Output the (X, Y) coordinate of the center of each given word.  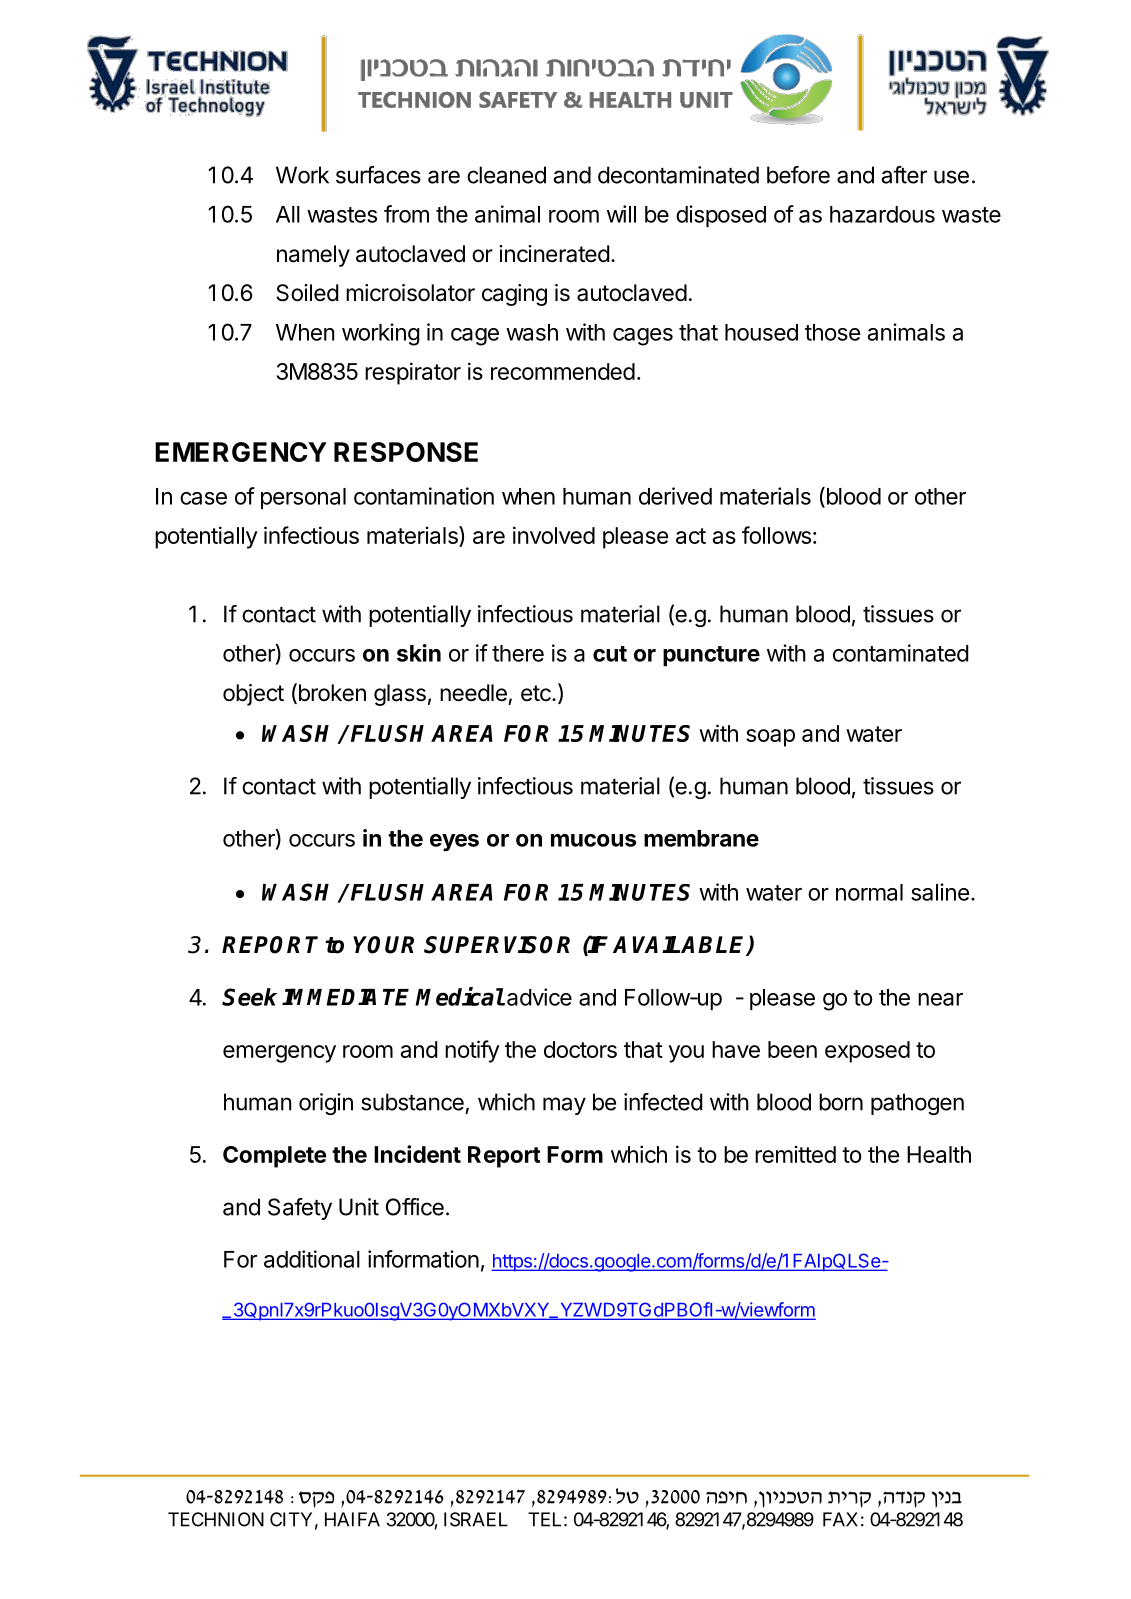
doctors (580, 1049)
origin (326, 1104)
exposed (867, 1052)
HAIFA (352, 1519)
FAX (840, 1519)
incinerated (554, 254)
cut (610, 654)
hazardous (882, 214)
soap (770, 738)
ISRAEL (476, 1519)
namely (313, 256)
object (253, 695)
